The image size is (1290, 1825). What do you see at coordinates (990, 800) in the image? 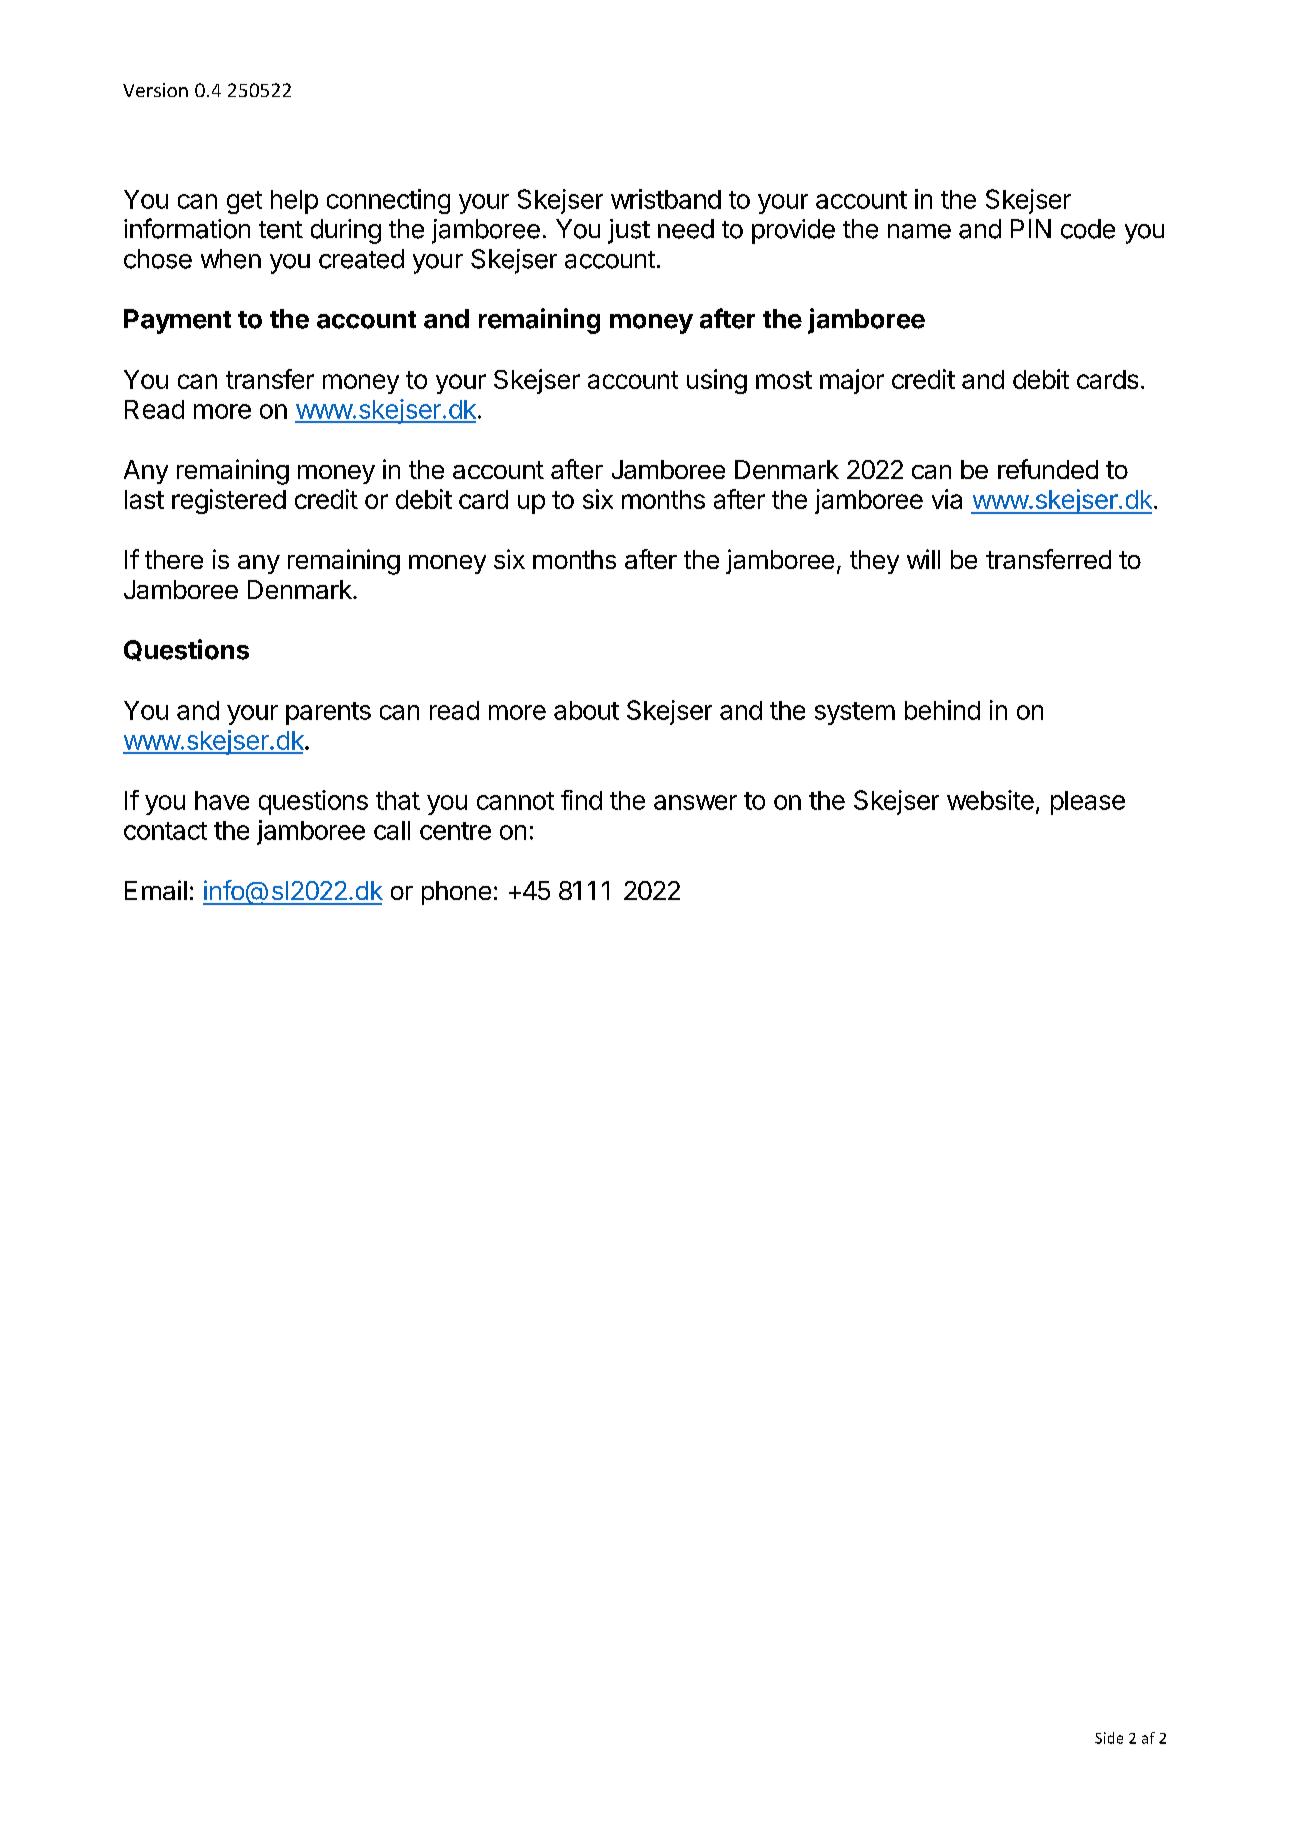
I see `website` at bounding box center [990, 800].
